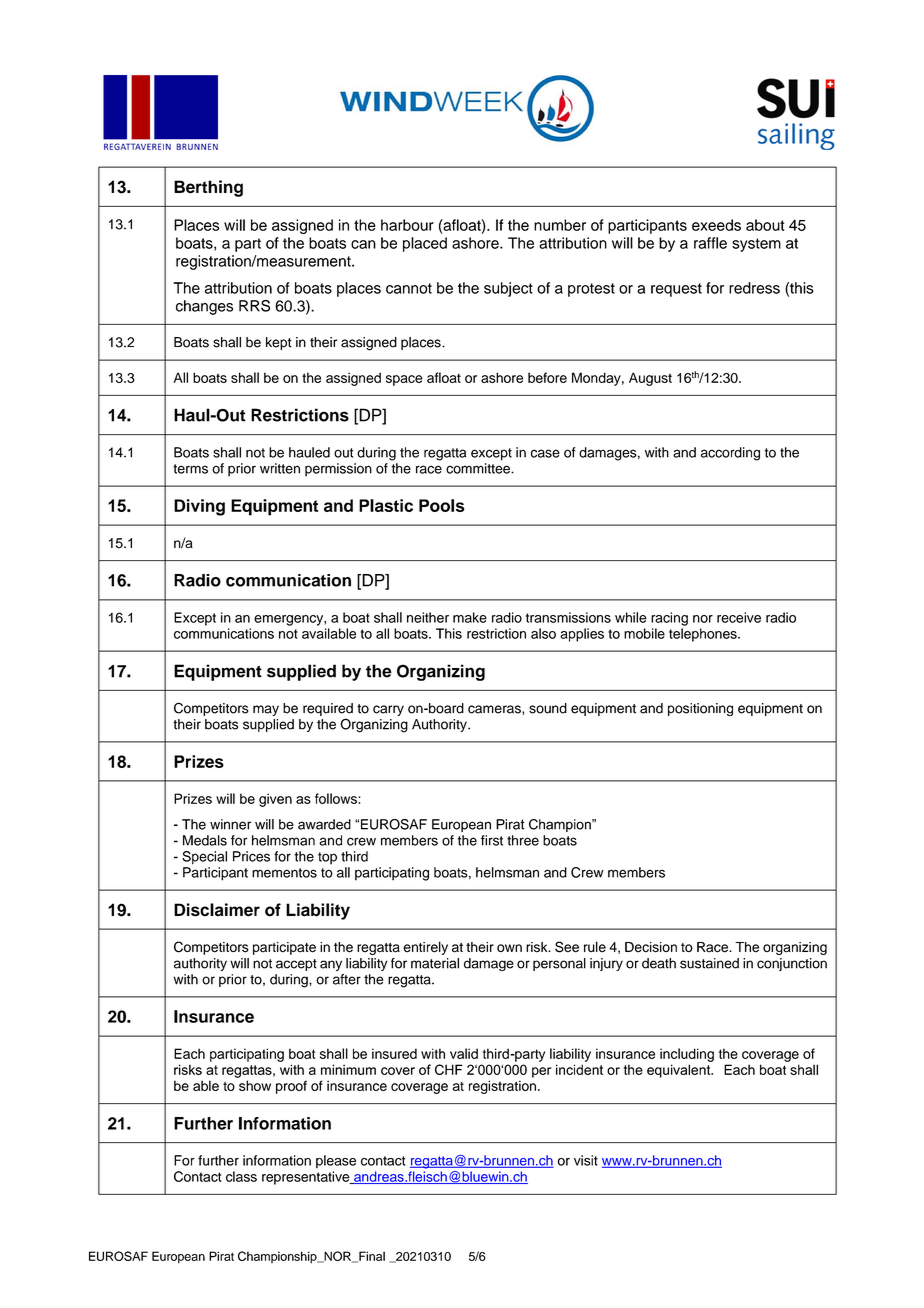 Image resolution: width=924 pixels, height=1308 pixels. What do you see at coordinates (710, 243) in the document?
I see `raffle` at bounding box center [710, 243].
